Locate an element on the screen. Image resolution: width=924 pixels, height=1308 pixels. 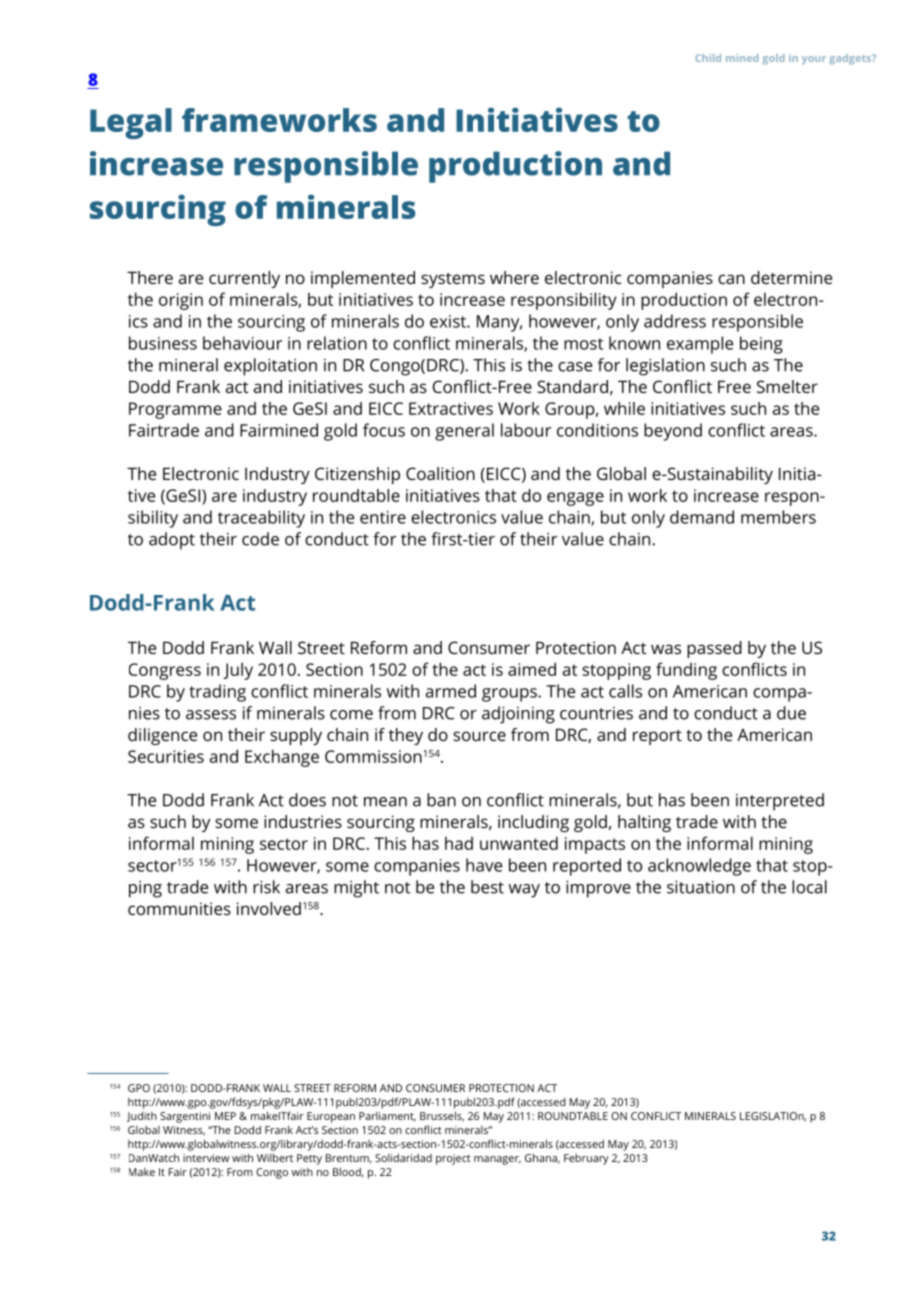
July is located at coordinates (238, 671).
